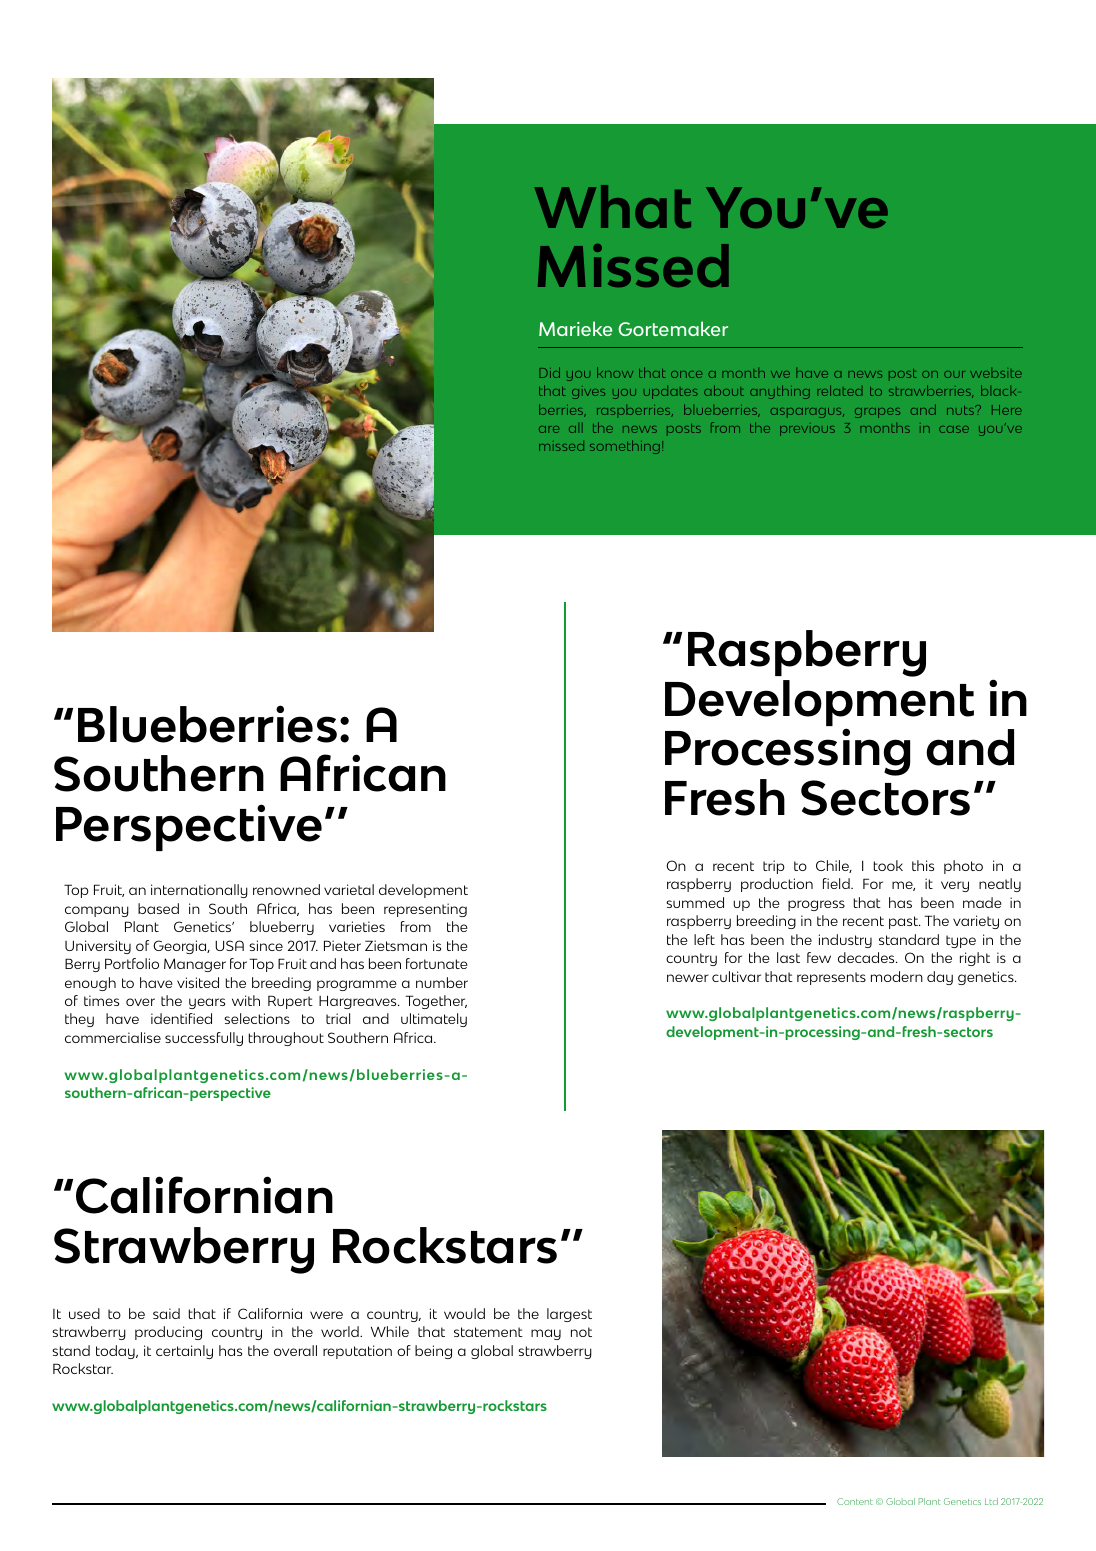  Describe the element at coordinates (897, 976) in the image. I see `modern` at that location.
